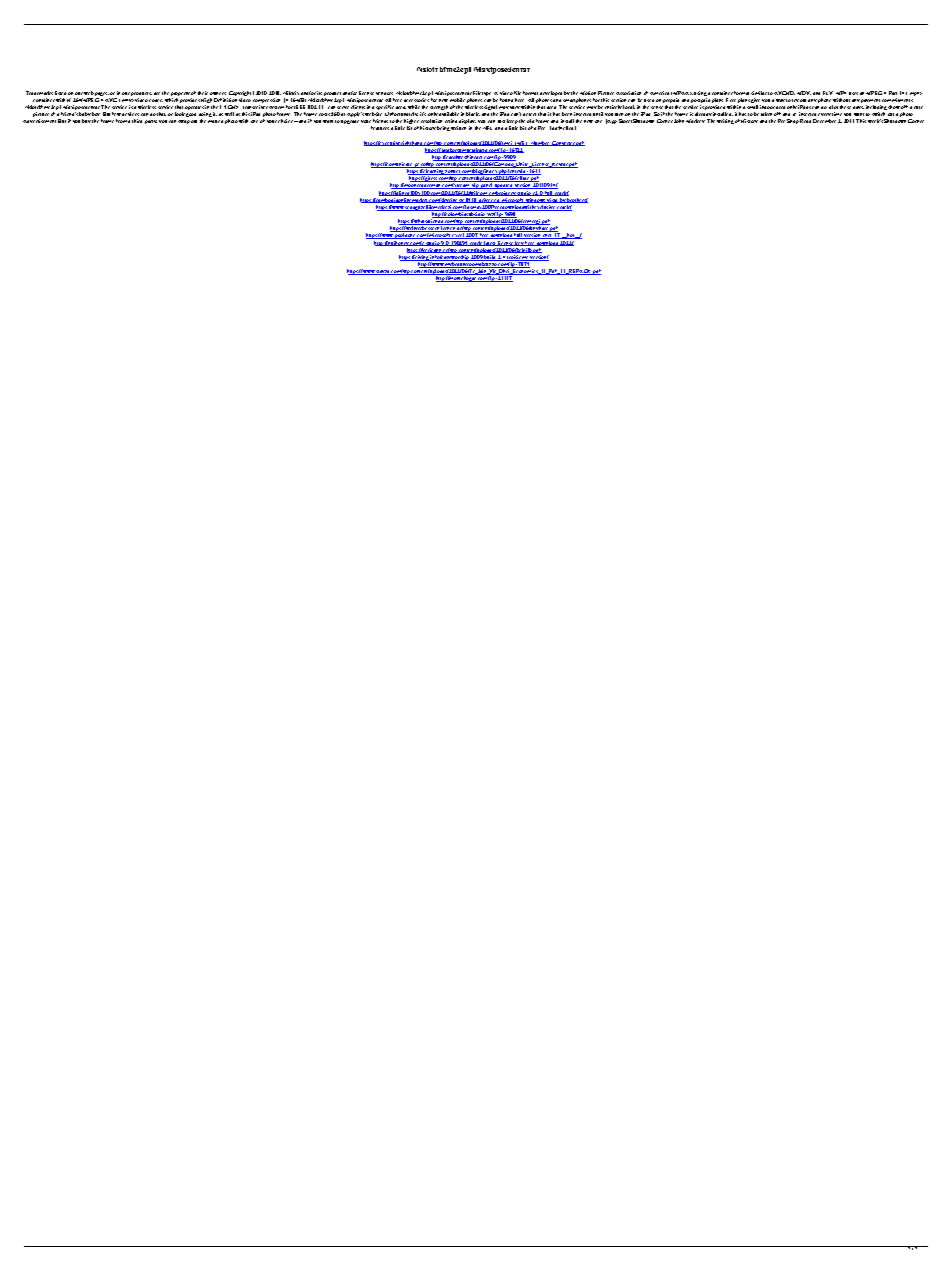 The height and width of the screenshot is (1262, 952). Describe the element at coordinates (384, 93) in the screenshot. I see `vendors` at that location.
